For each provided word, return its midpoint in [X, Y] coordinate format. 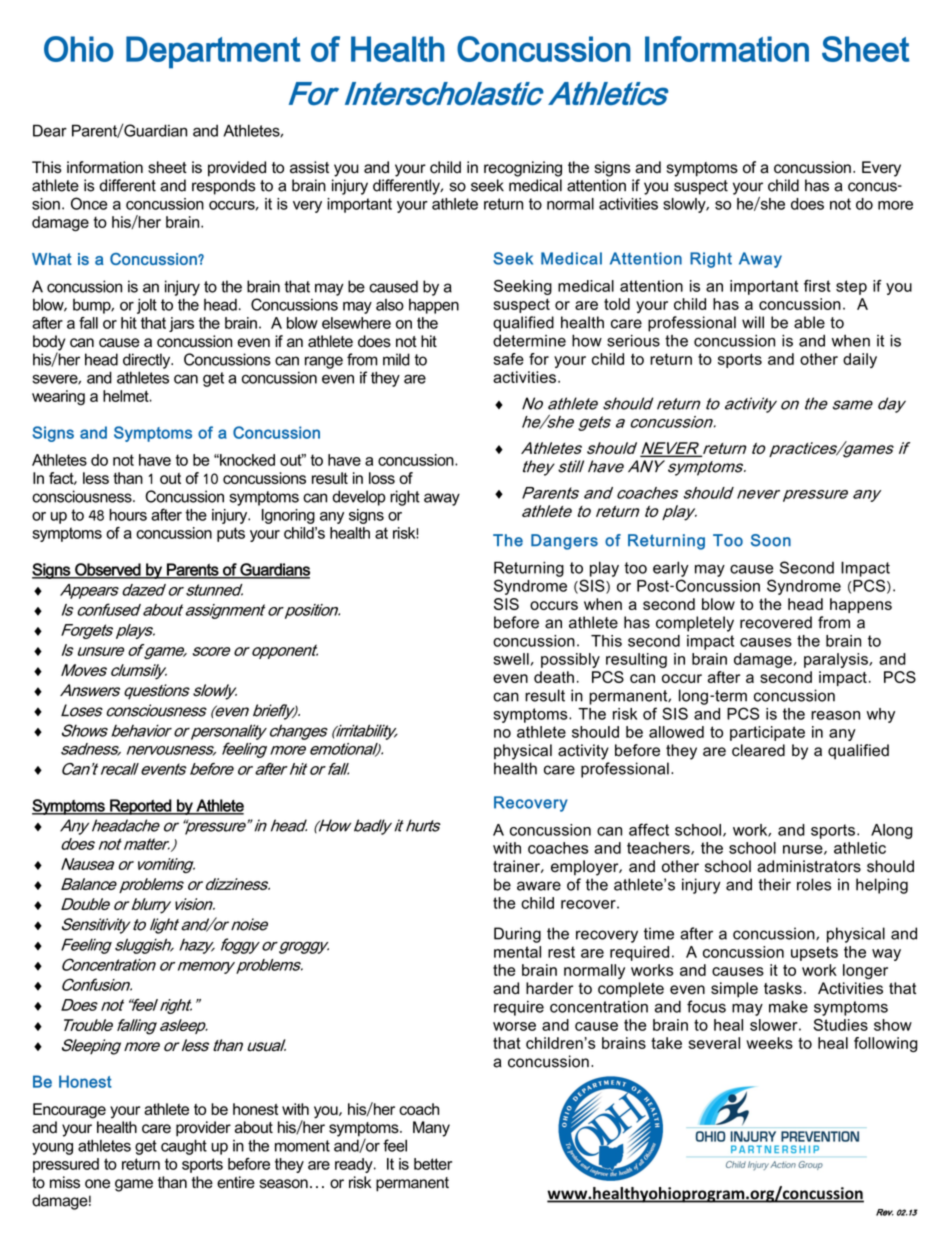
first [817, 286]
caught [184, 1147]
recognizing [523, 169]
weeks [769, 1043]
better [433, 1164]
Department [213, 52]
